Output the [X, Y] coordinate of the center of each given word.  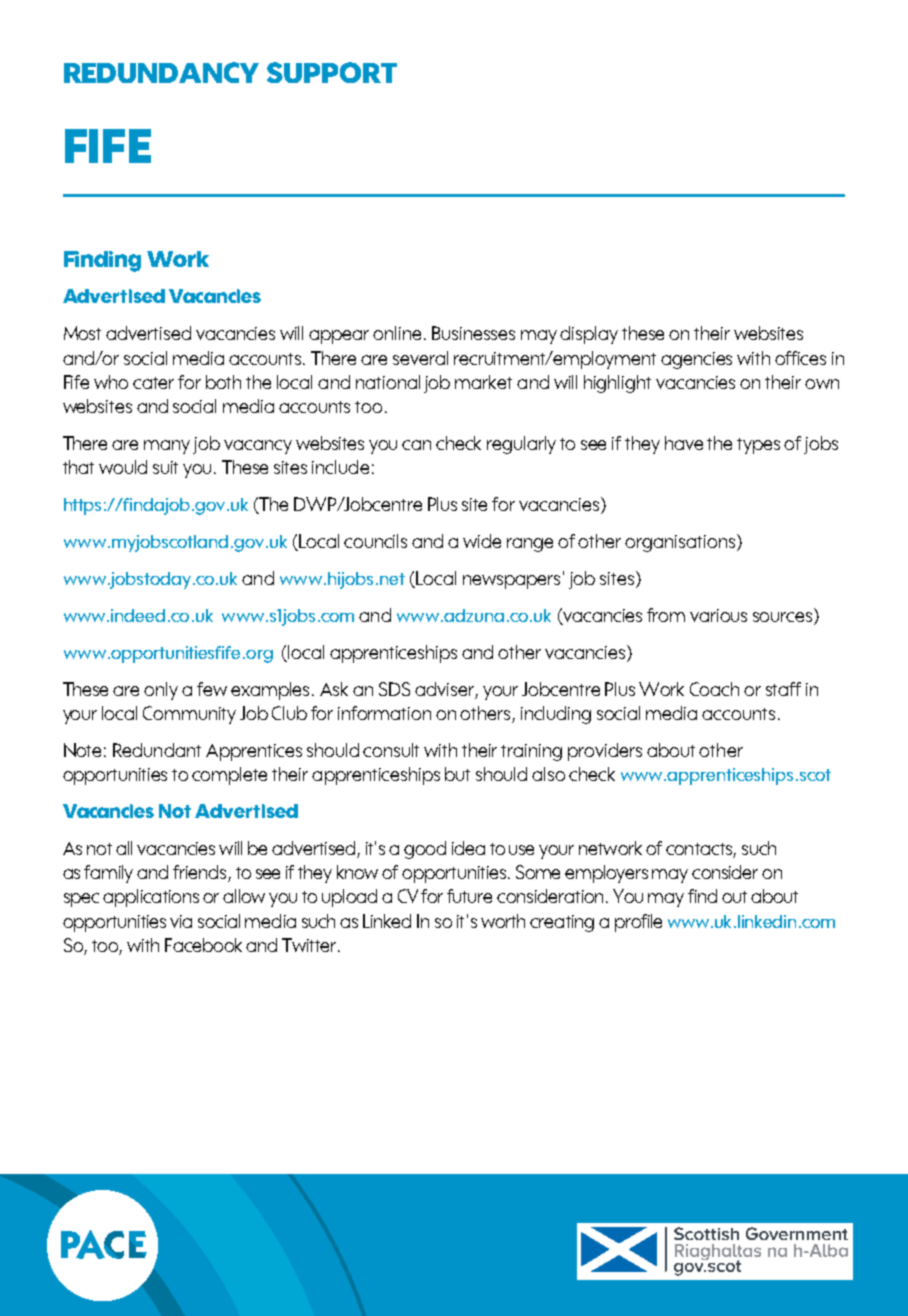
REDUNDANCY [161, 72]
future [469, 896]
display [589, 335]
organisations [681, 543]
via [181, 921]
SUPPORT [332, 72]
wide [482, 541]
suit [165, 467]
